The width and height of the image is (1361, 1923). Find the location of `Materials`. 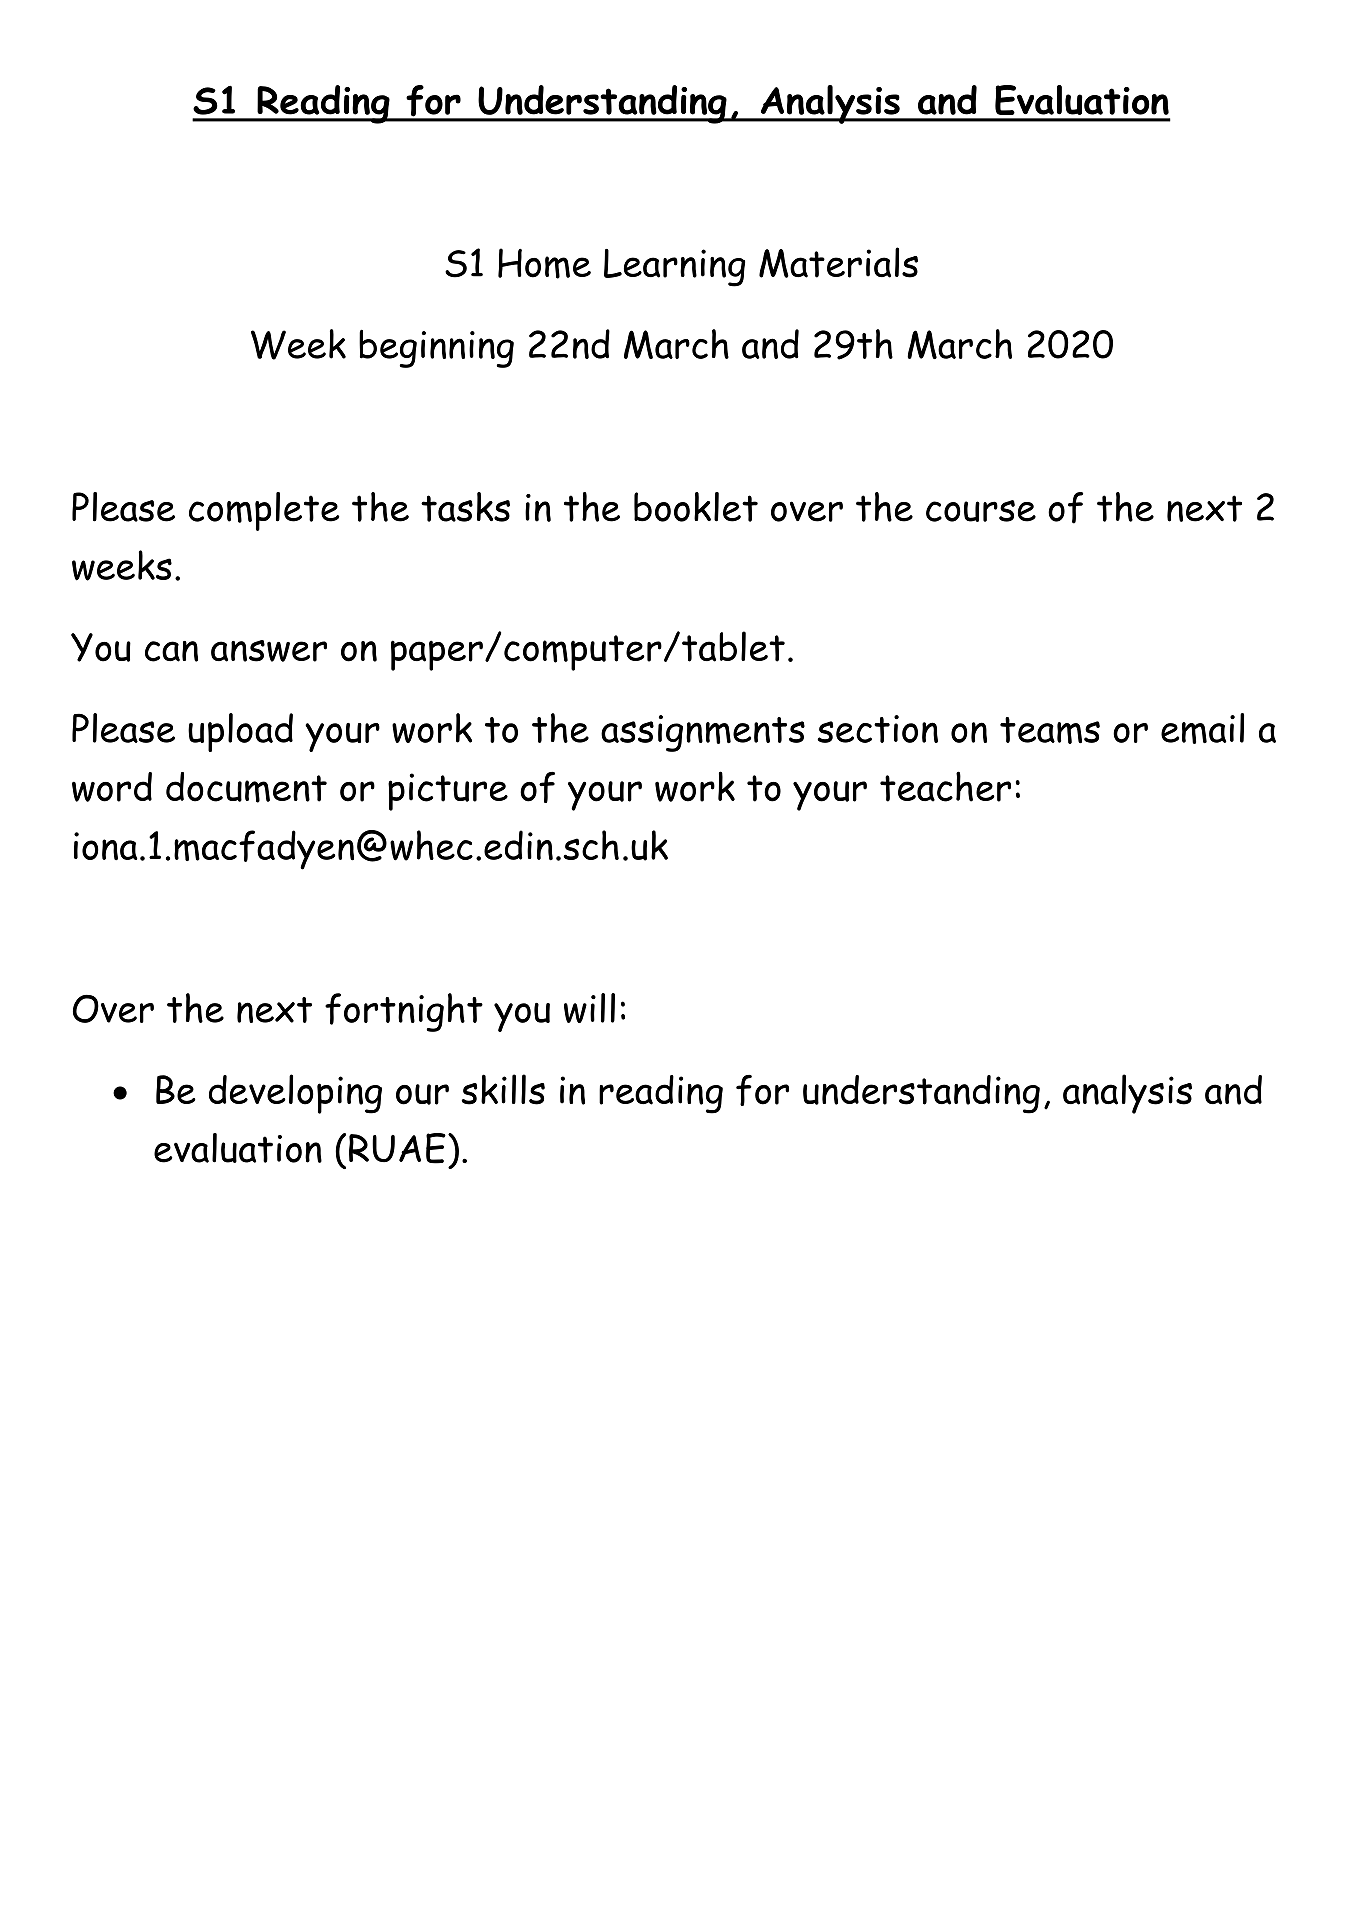

Materials is located at coordinates (838, 262).
